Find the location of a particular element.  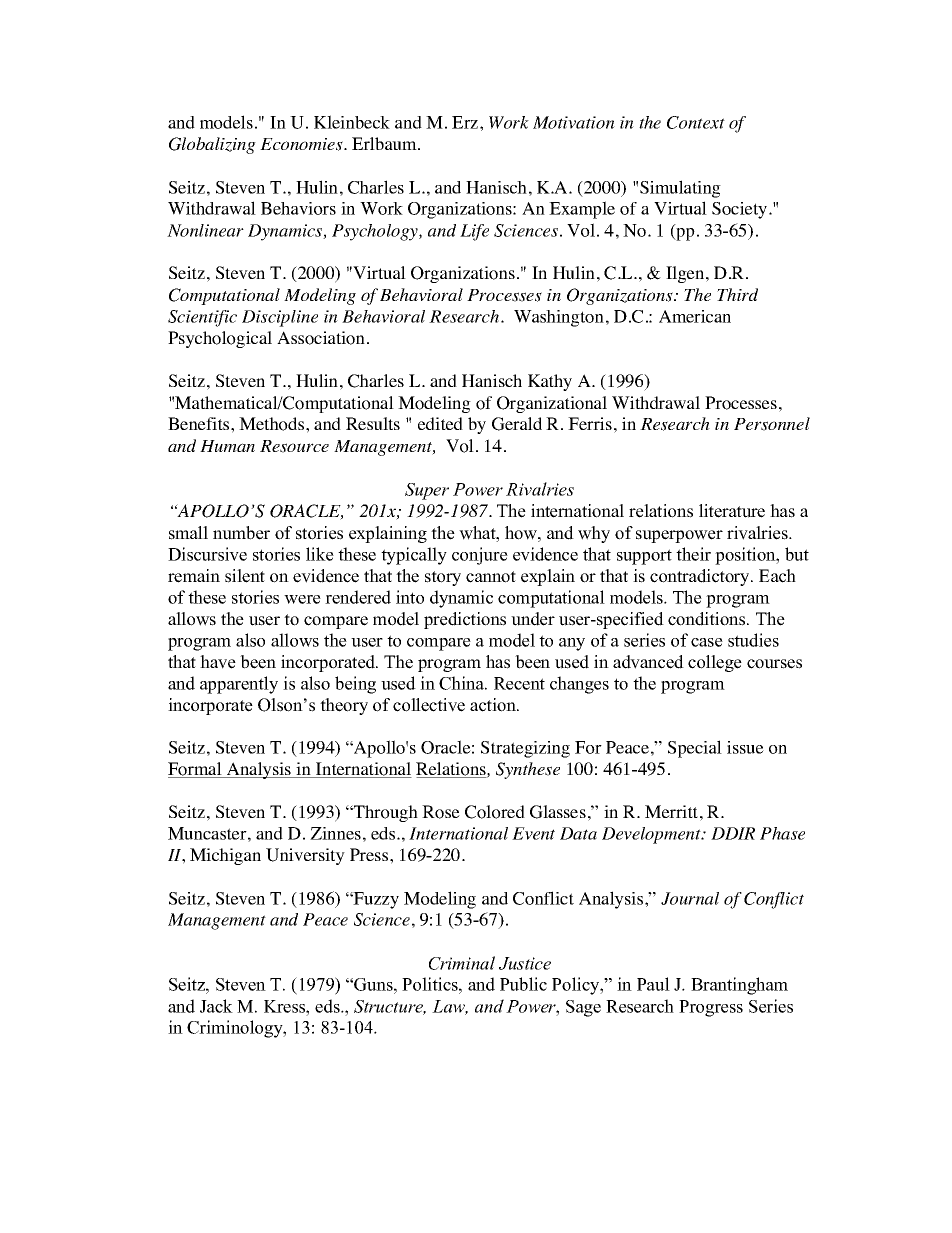

American is located at coordinates (695, 316).
